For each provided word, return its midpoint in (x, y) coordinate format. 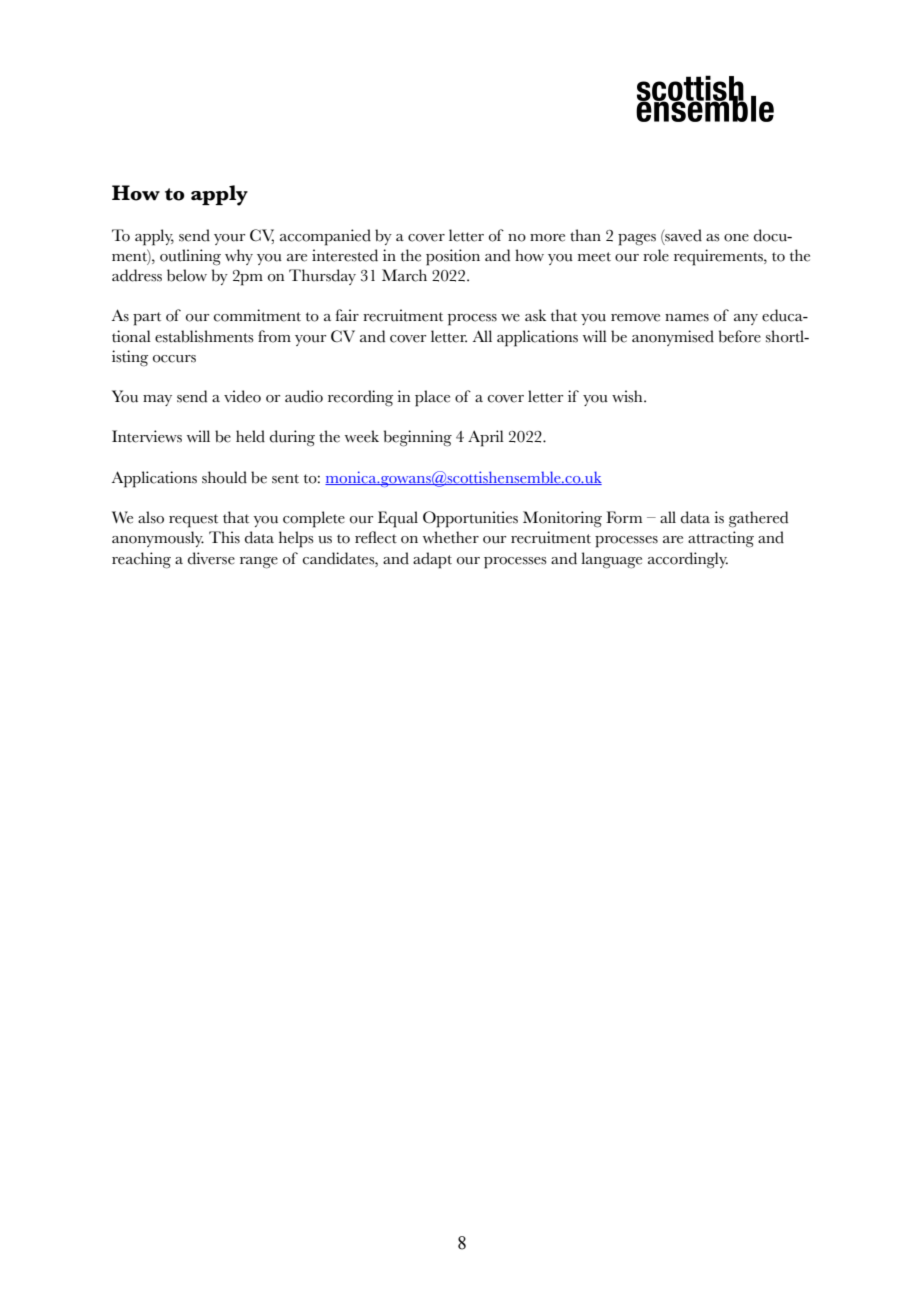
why (239, 257)
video (242, 396)
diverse (211, 558)
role (656, 255)
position (453, 257)
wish (628, 396)
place (432, 398)
